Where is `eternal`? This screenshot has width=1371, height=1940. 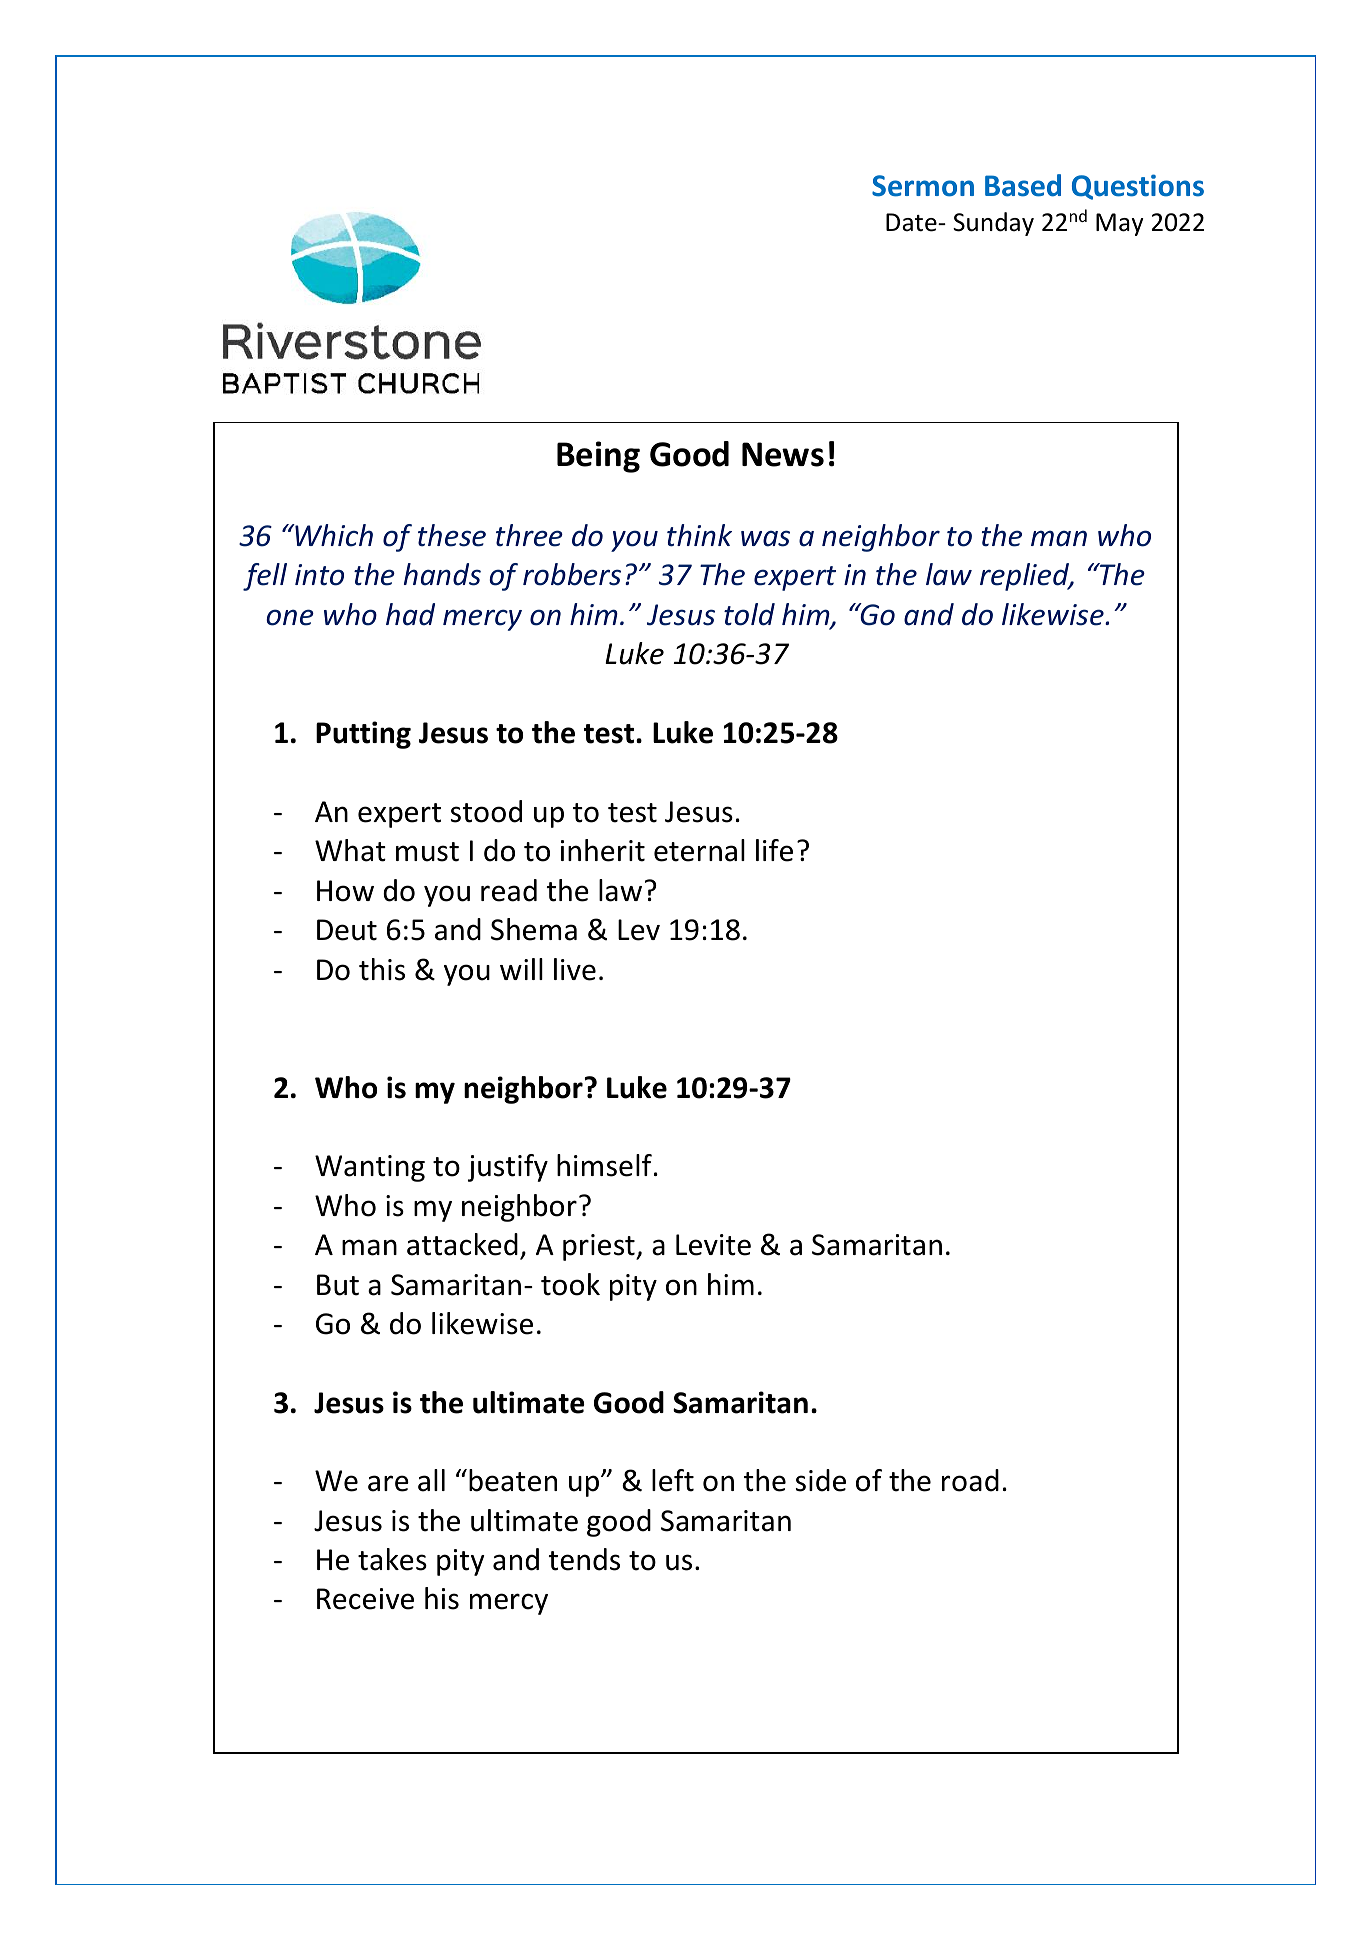 eternal is located at coordinates (699, 850).
